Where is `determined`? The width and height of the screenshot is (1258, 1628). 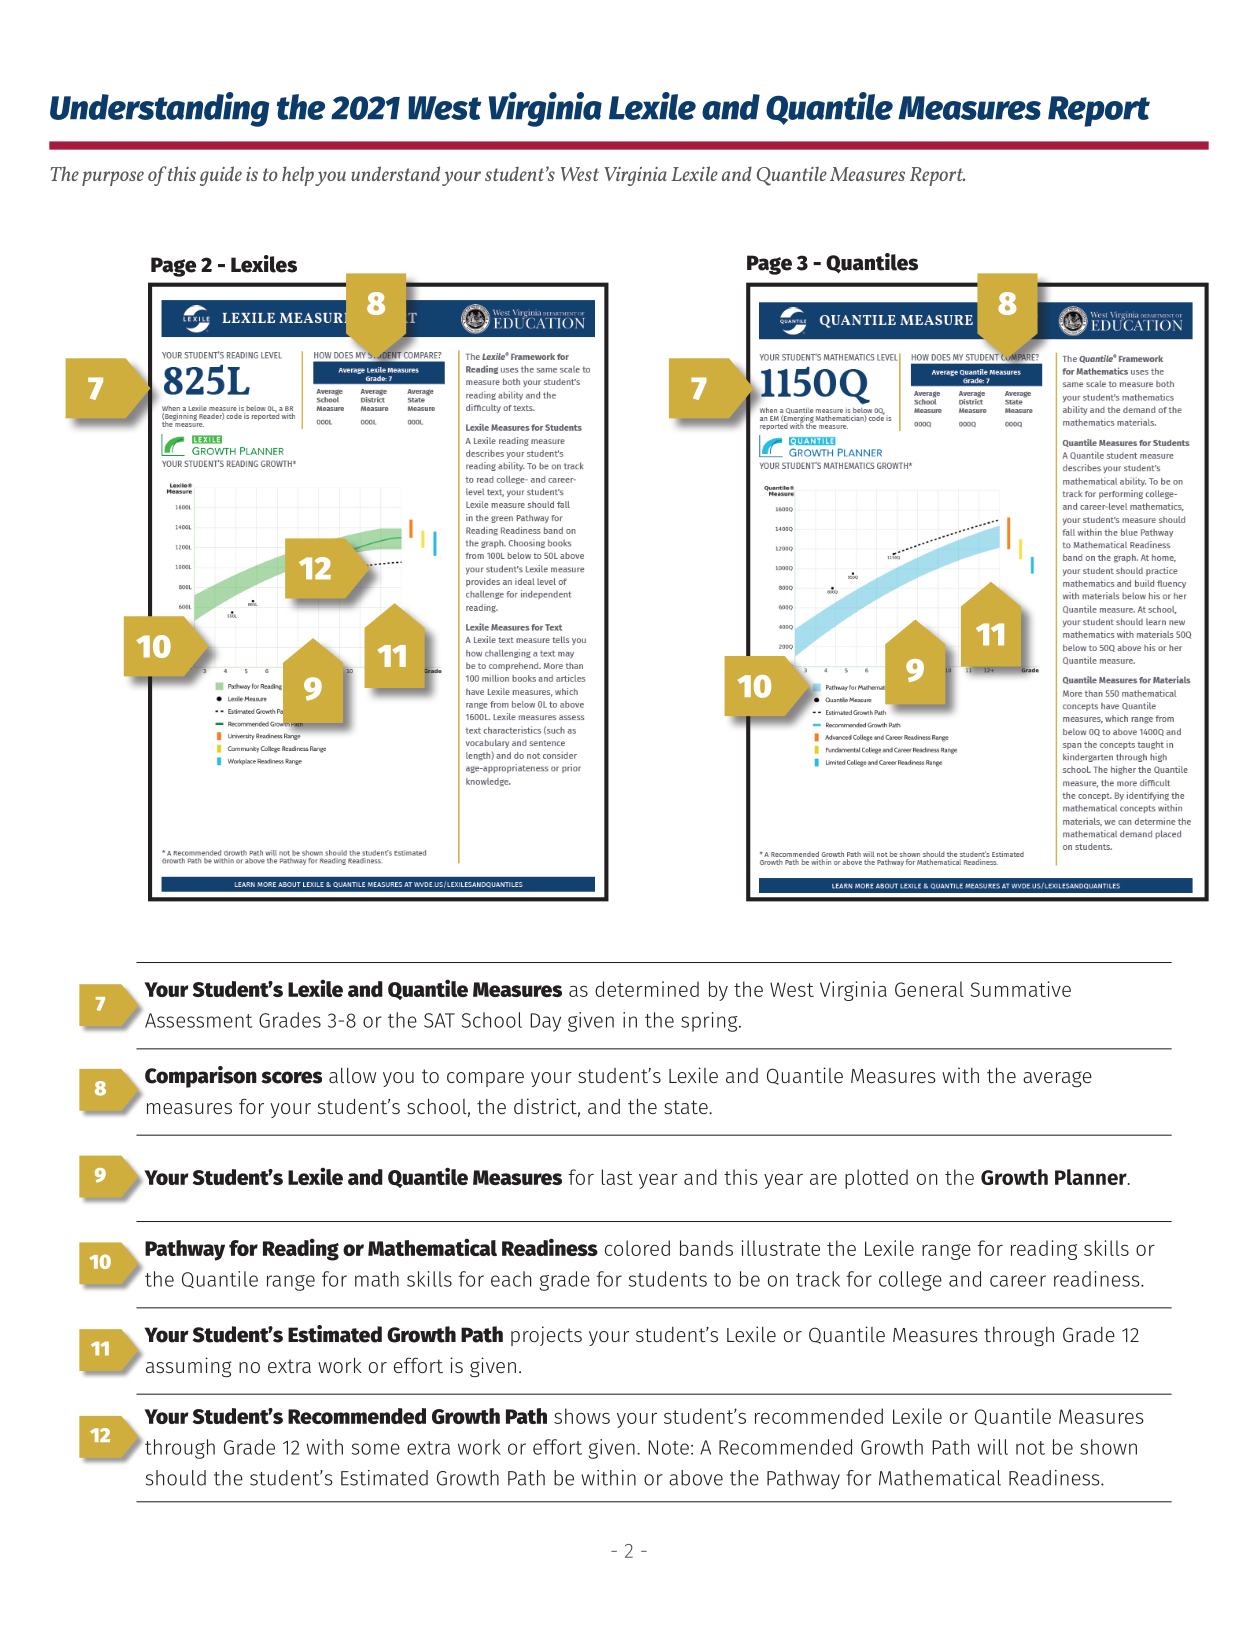 determined is located at coordinates (647, 989).
